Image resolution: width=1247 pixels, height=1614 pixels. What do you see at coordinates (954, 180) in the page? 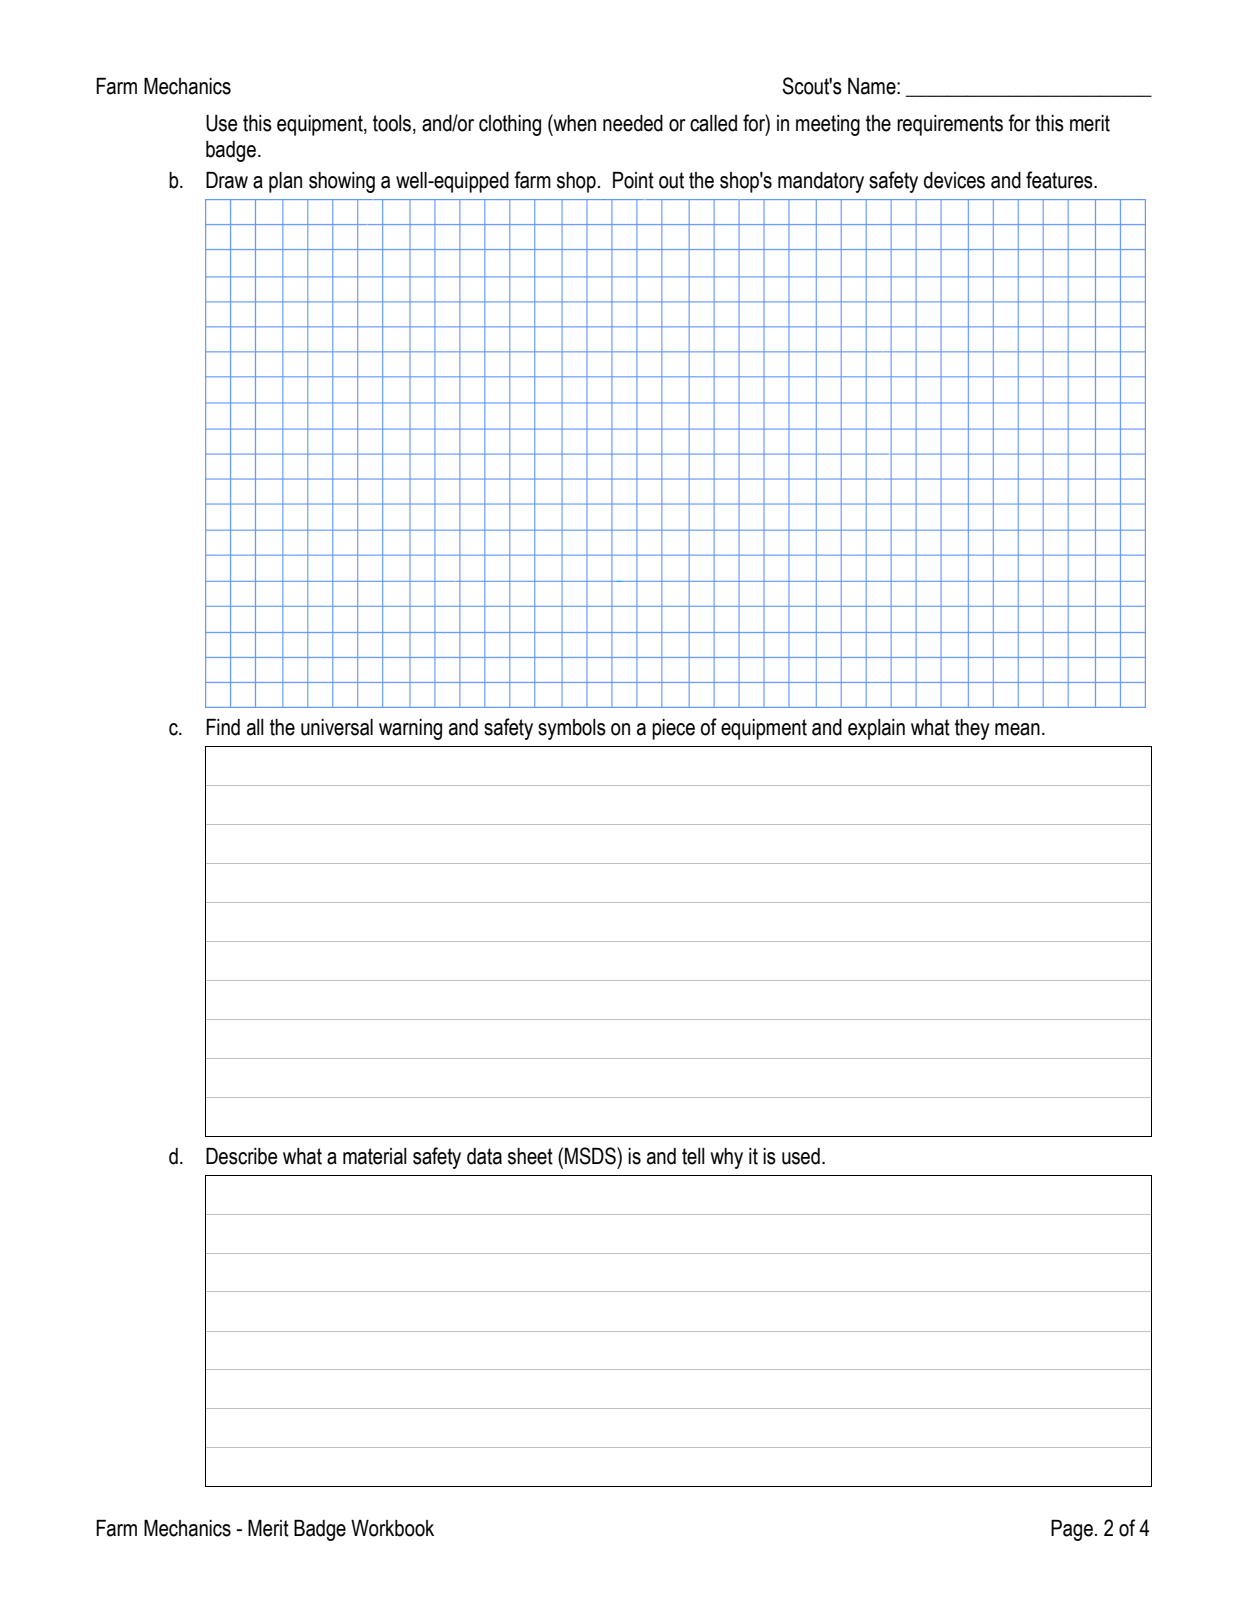
I see `devices` at bounding box center [954, 180].
